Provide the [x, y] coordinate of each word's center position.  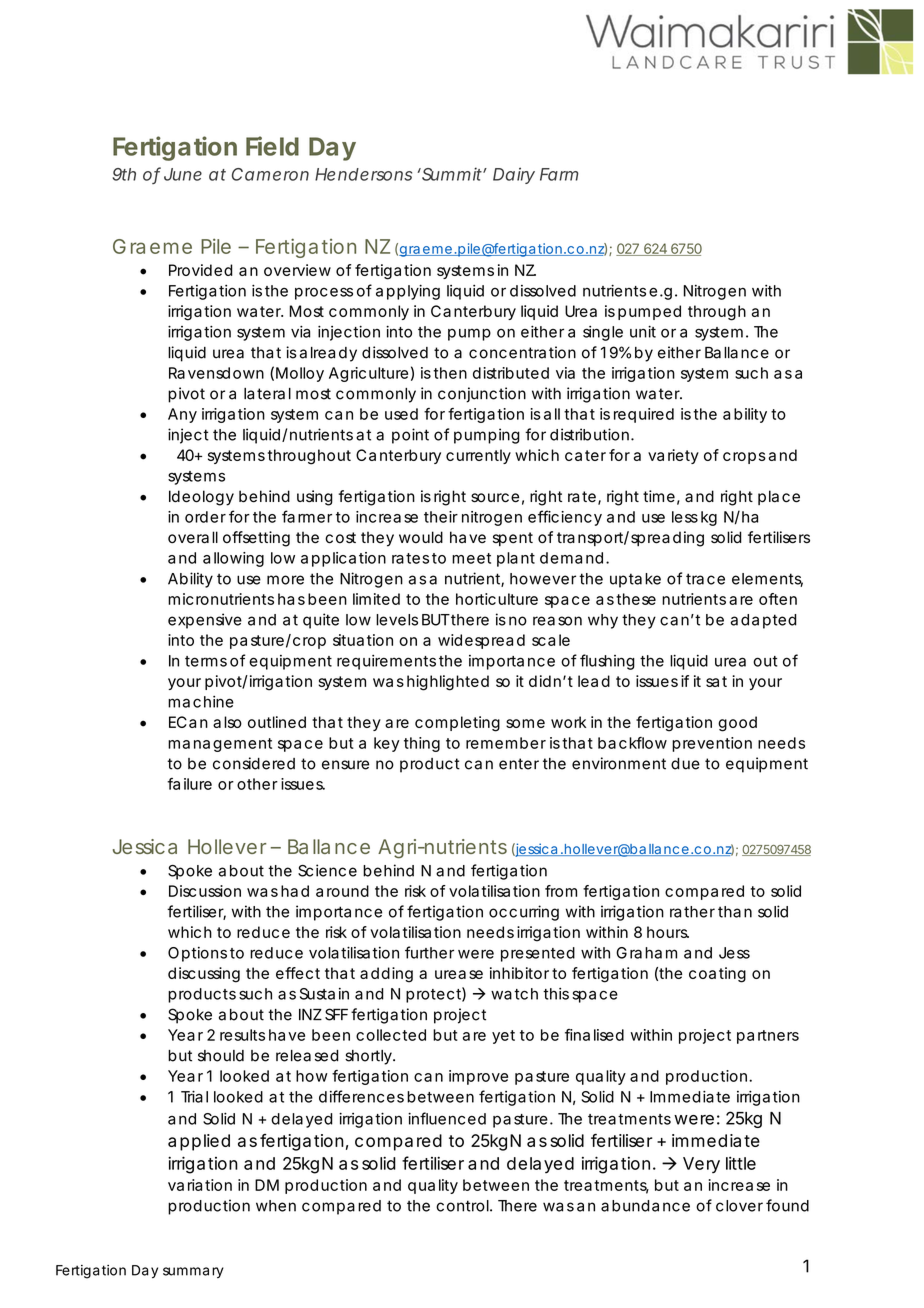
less [685, 517]
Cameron [270, 174]
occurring [524, 913]
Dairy [514, 175]
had [295, 891]
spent [513, 539]
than [735, 912]
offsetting [256, 539]
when [276, 1206]
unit [643, 331]
